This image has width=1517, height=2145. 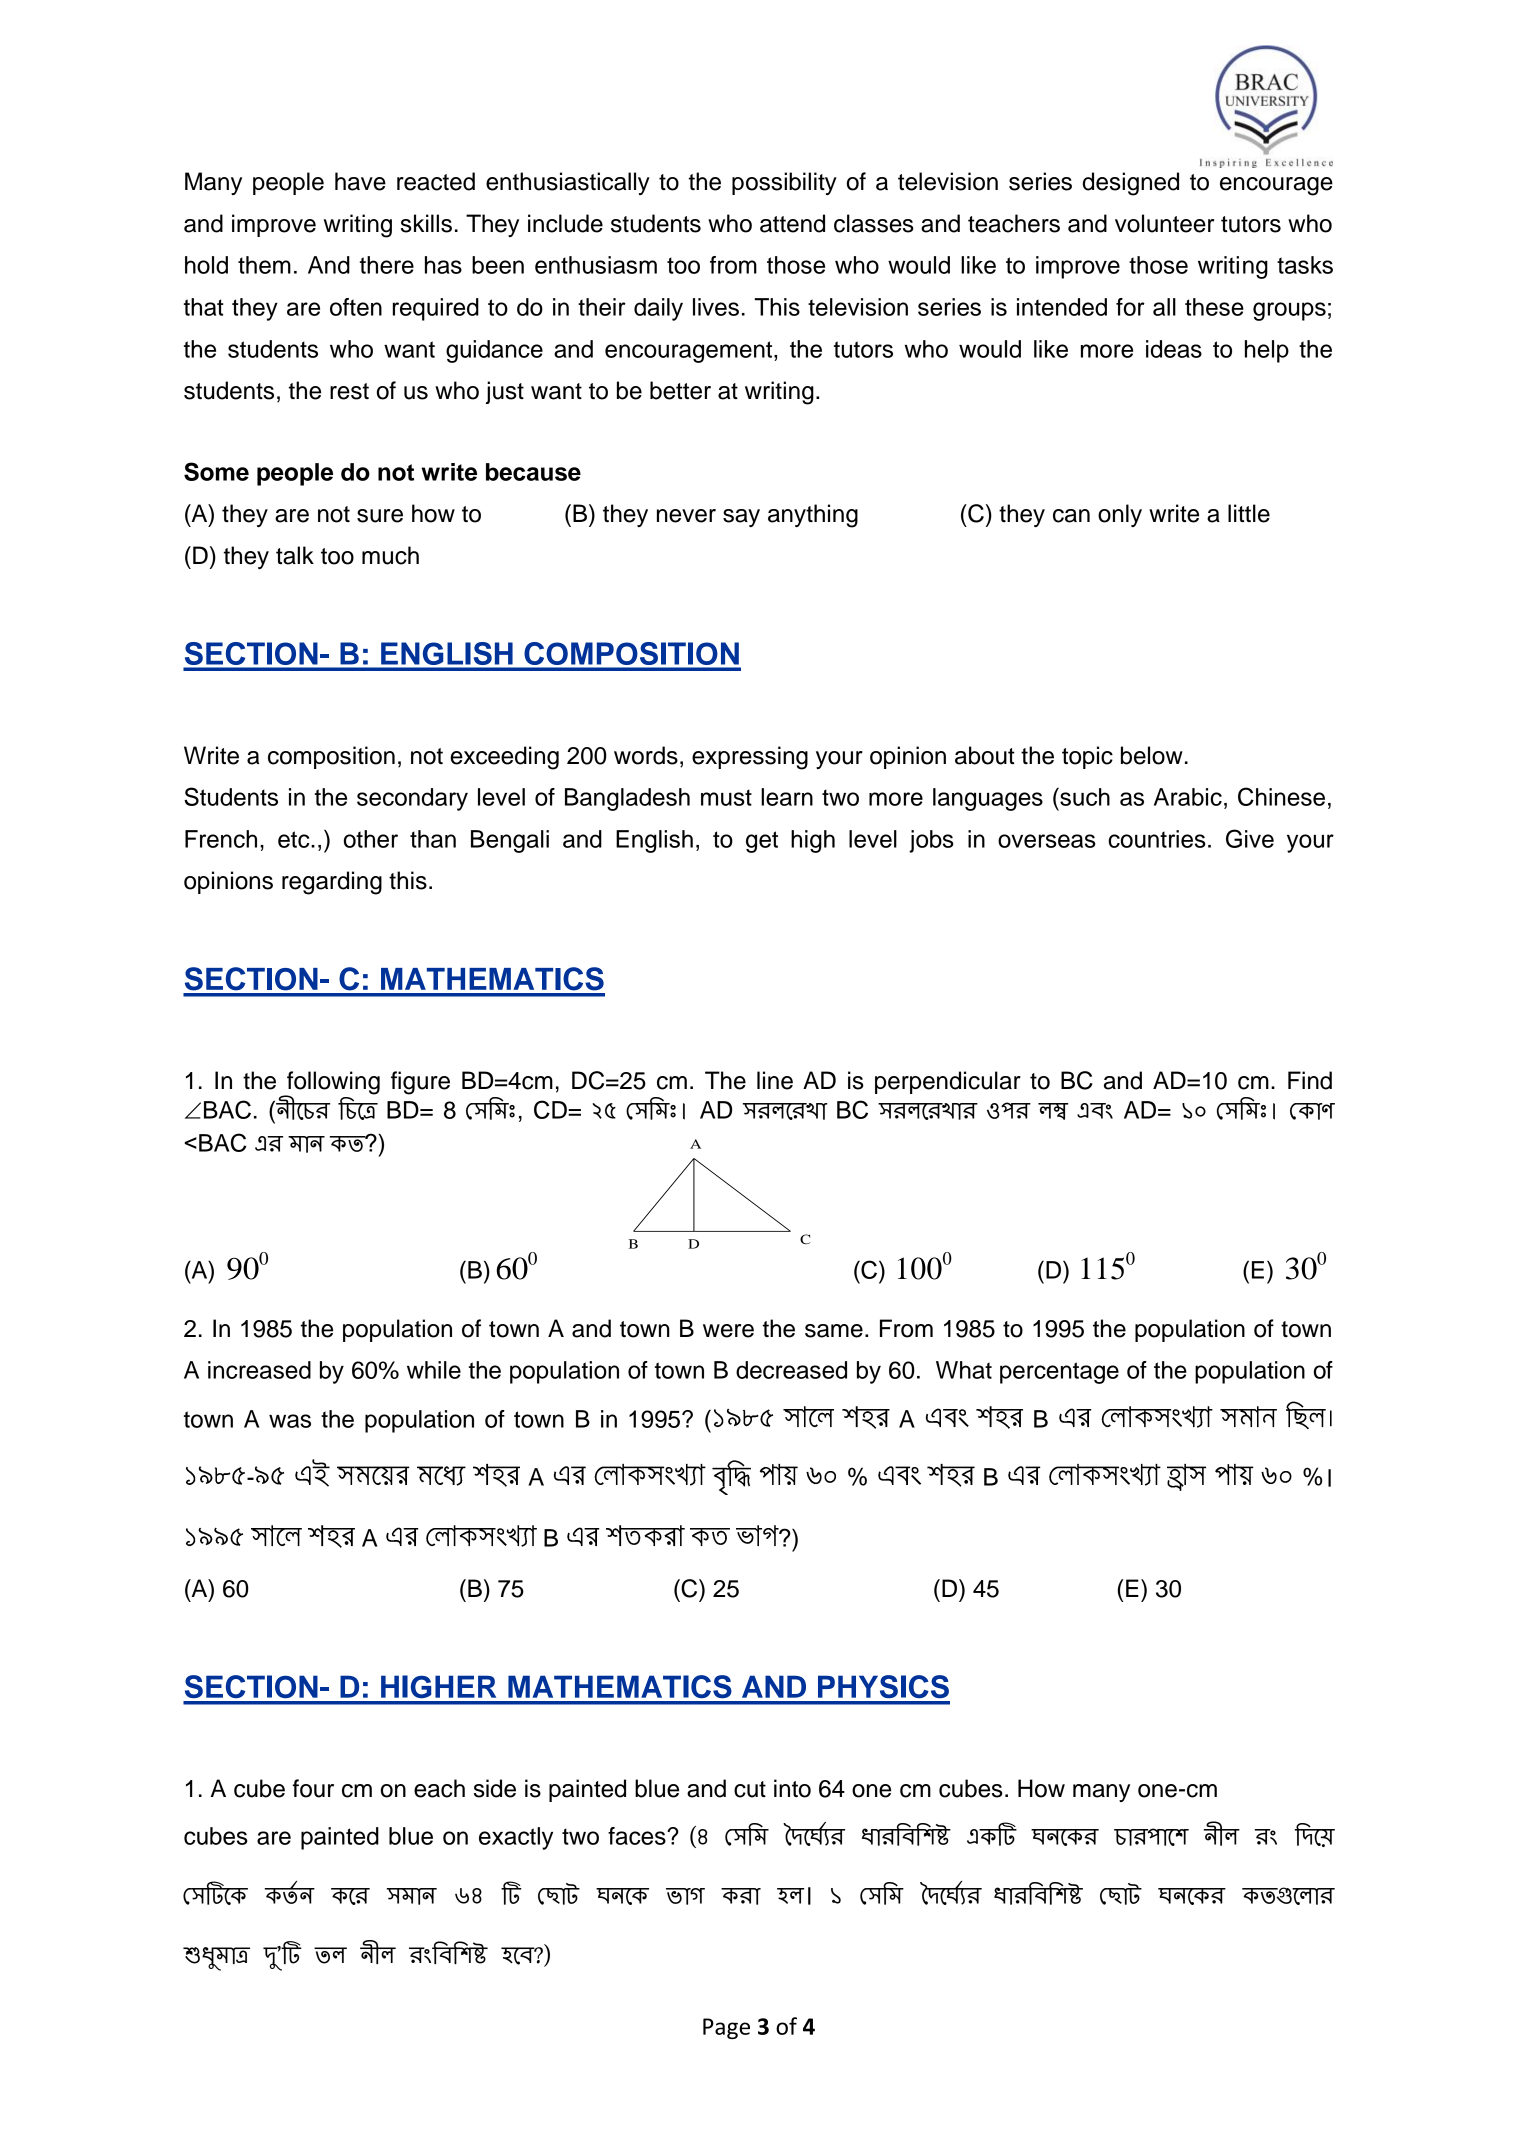 I want to click on Arabic, so click(x=1188, y=797).
